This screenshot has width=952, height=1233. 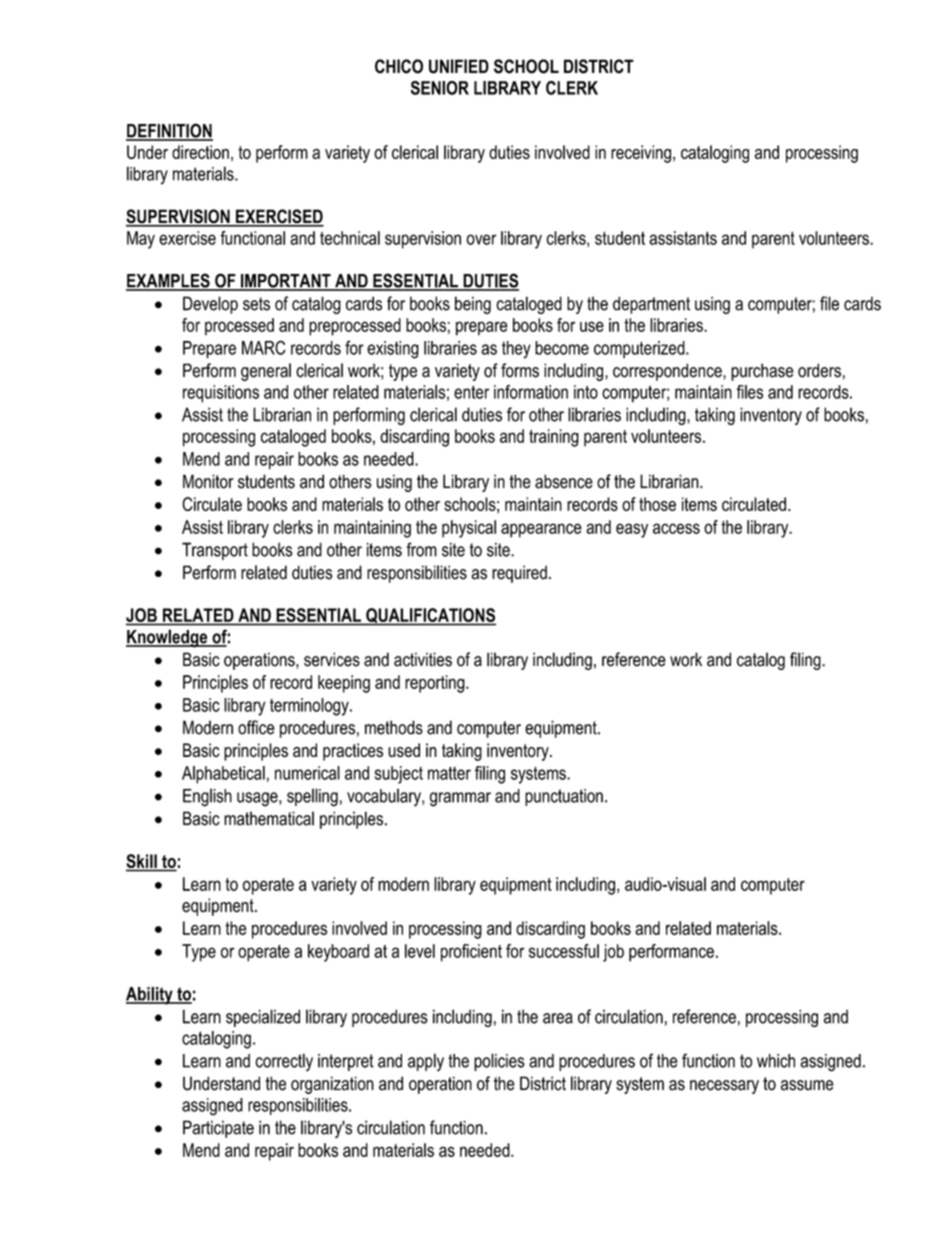 What do you see at coordinates (169, 131) in the screenshot?
I see `DEFINITION` at bounding box center [169, 131].
